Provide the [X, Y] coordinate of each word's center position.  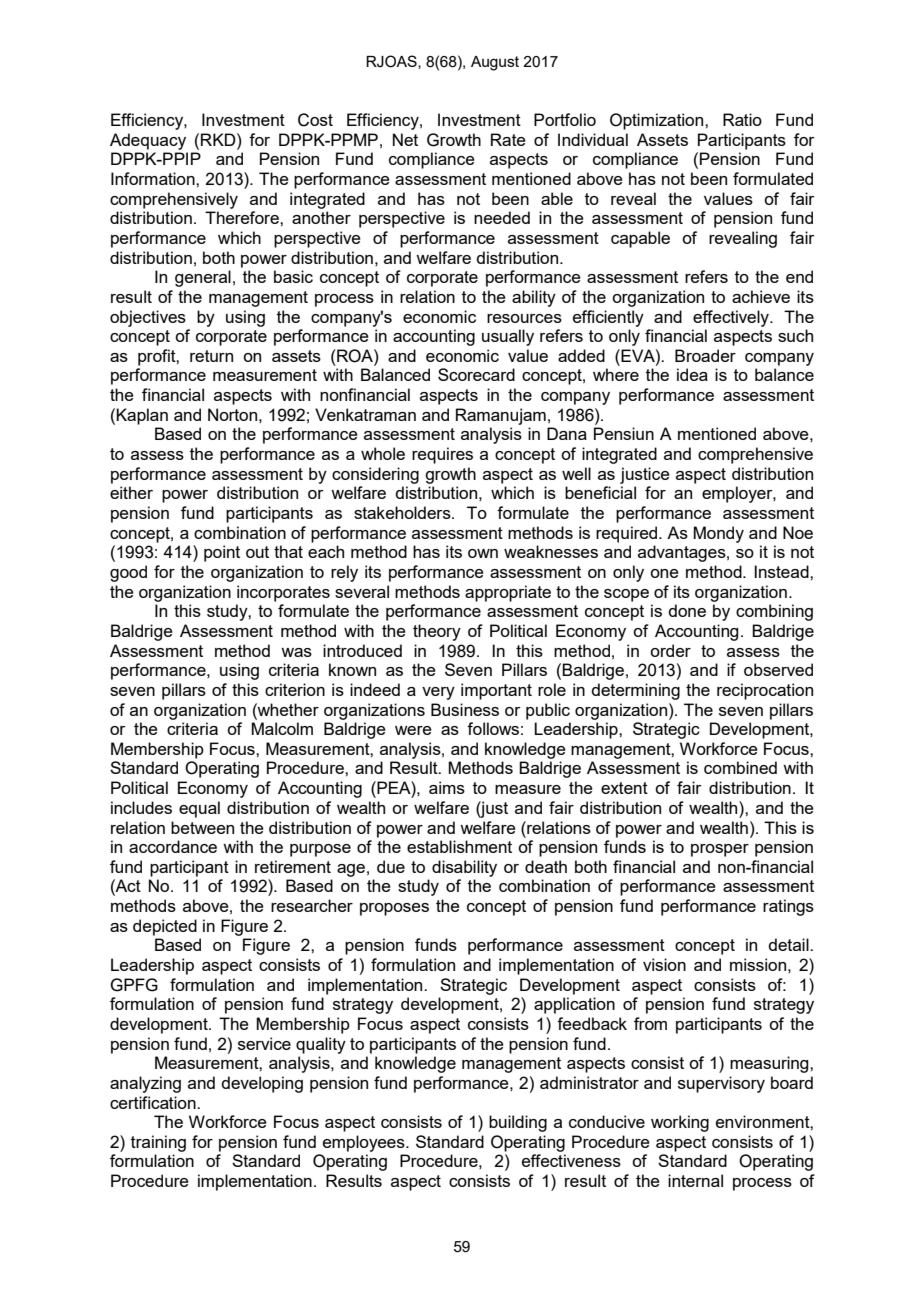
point [222, 553]
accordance [173, 846]
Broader [705, 355]
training [158, 1143]
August [495, 63]
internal [695, 1180]
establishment [459, 846]
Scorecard [476, 374]
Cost [315, 120]
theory [437, 632]
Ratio [742, 119]
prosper [720, 850]
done [687, 610]
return [211, 356]
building [518, 1123]
